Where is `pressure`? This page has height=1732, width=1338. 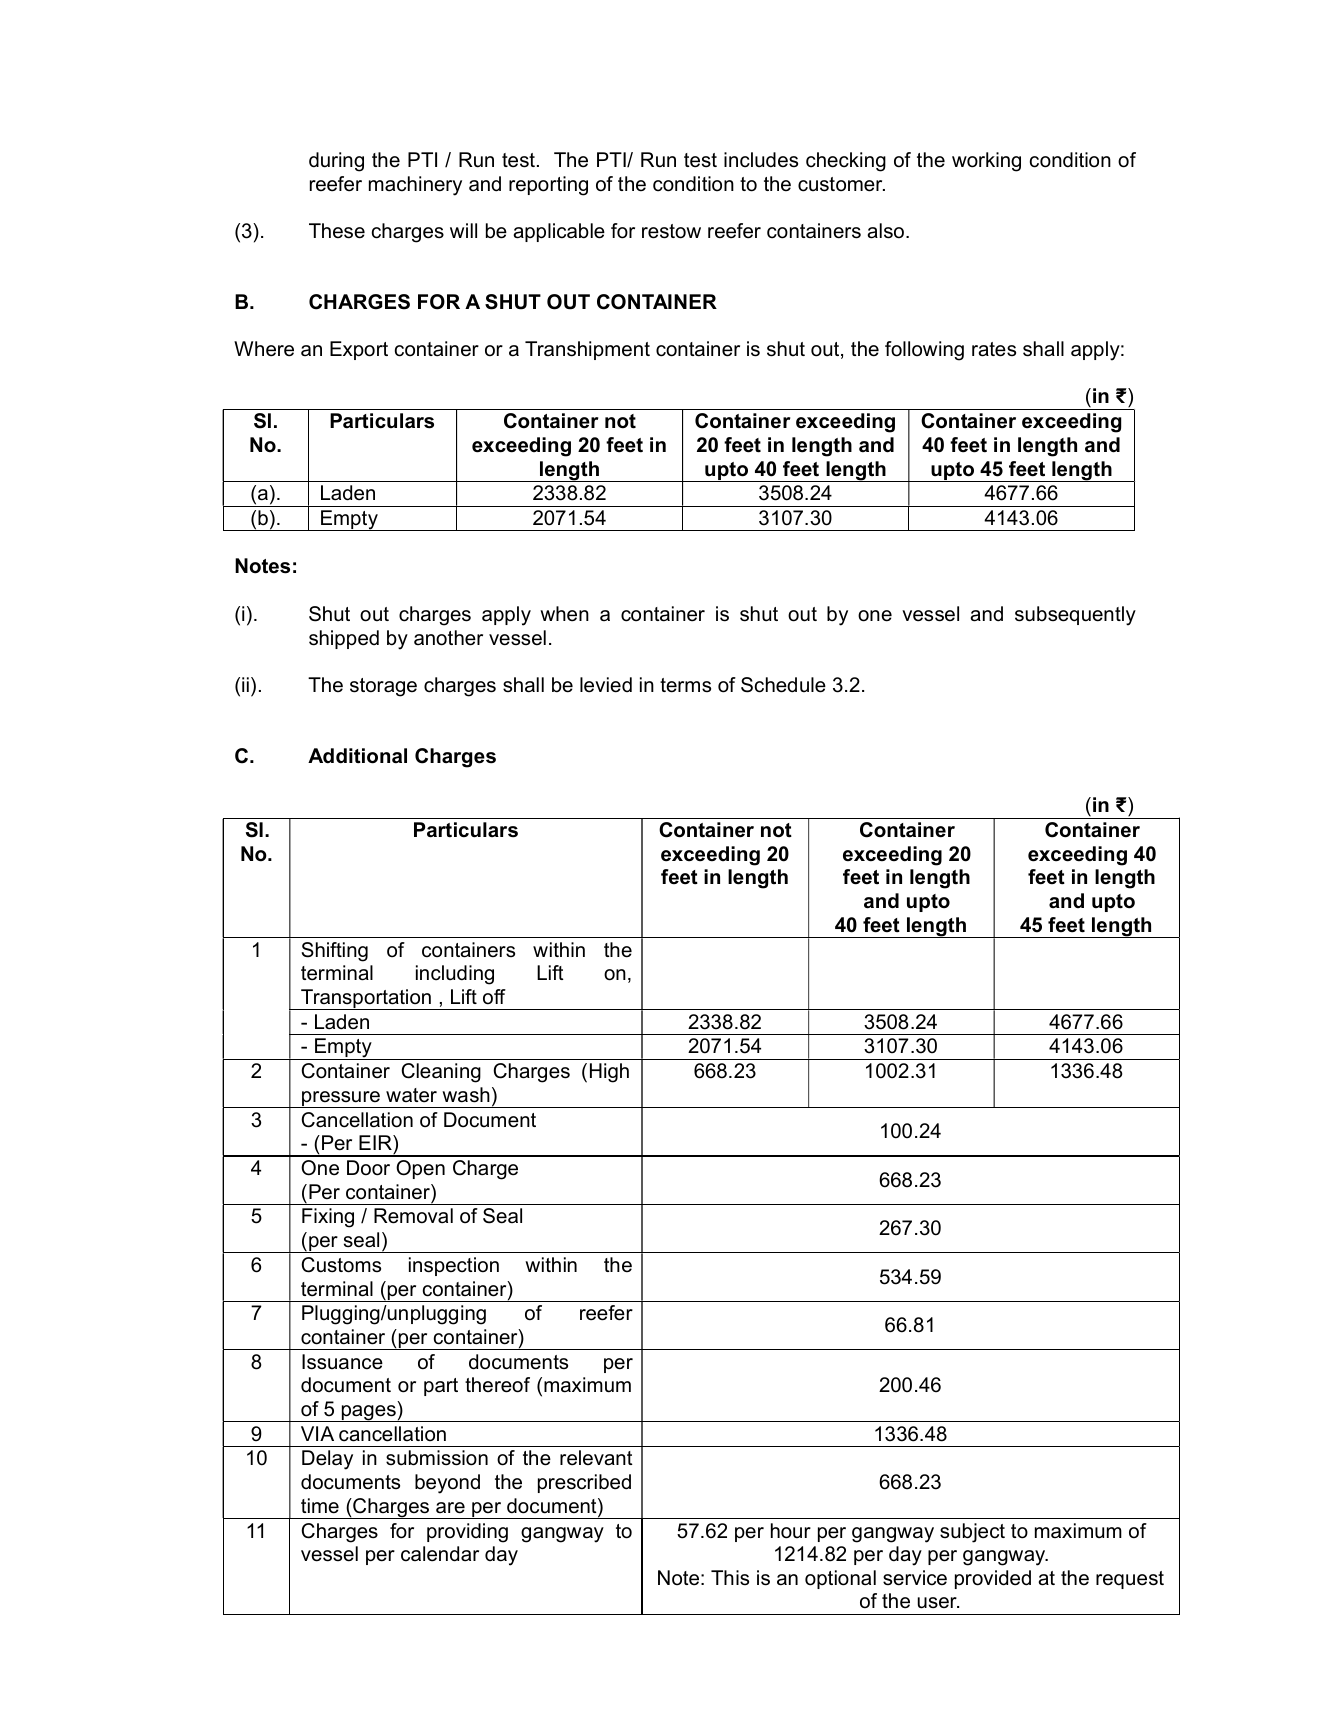
pressure is located at coordinates (341, 1099).
